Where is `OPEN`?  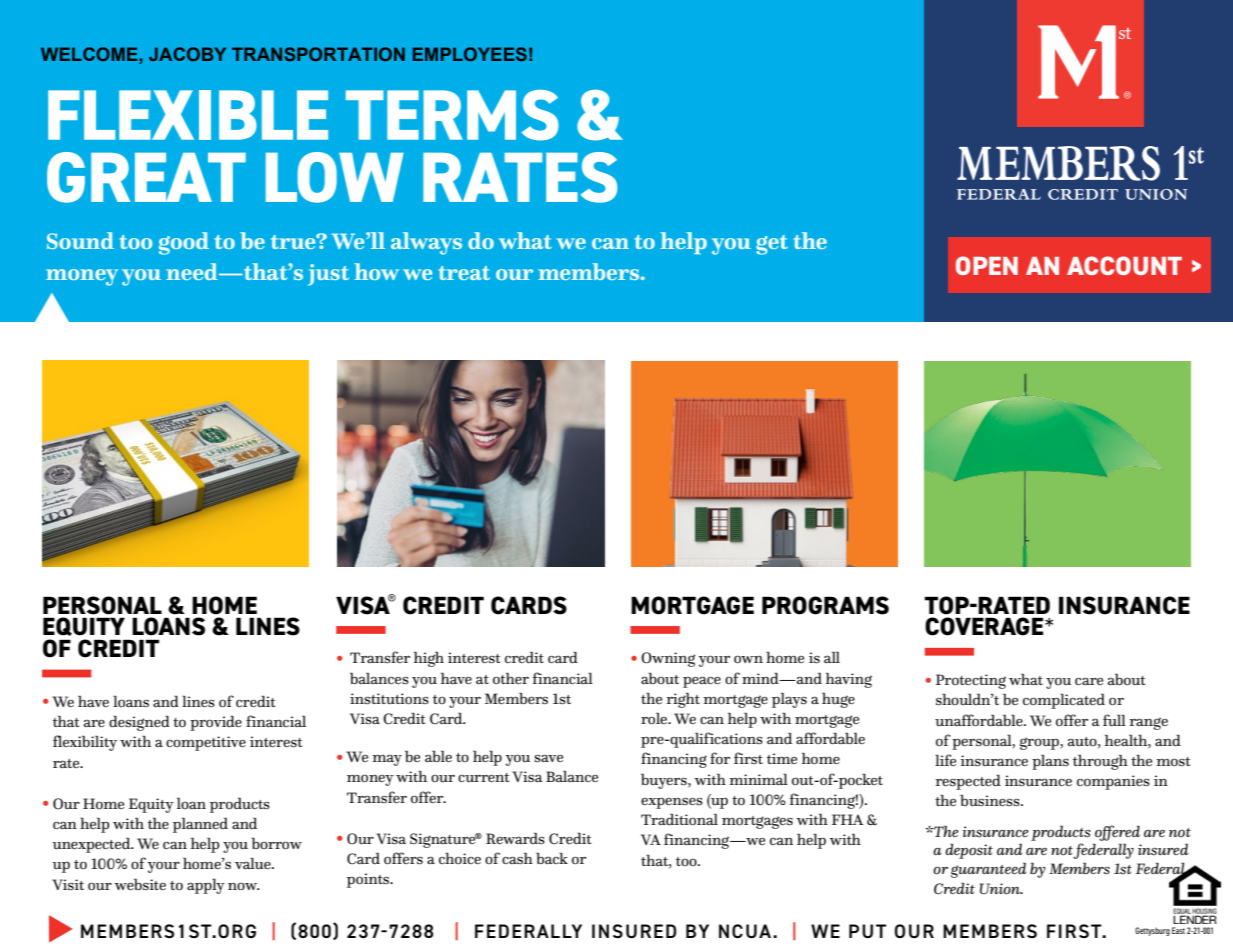 OPEN is located at coordinates (987, 265).
